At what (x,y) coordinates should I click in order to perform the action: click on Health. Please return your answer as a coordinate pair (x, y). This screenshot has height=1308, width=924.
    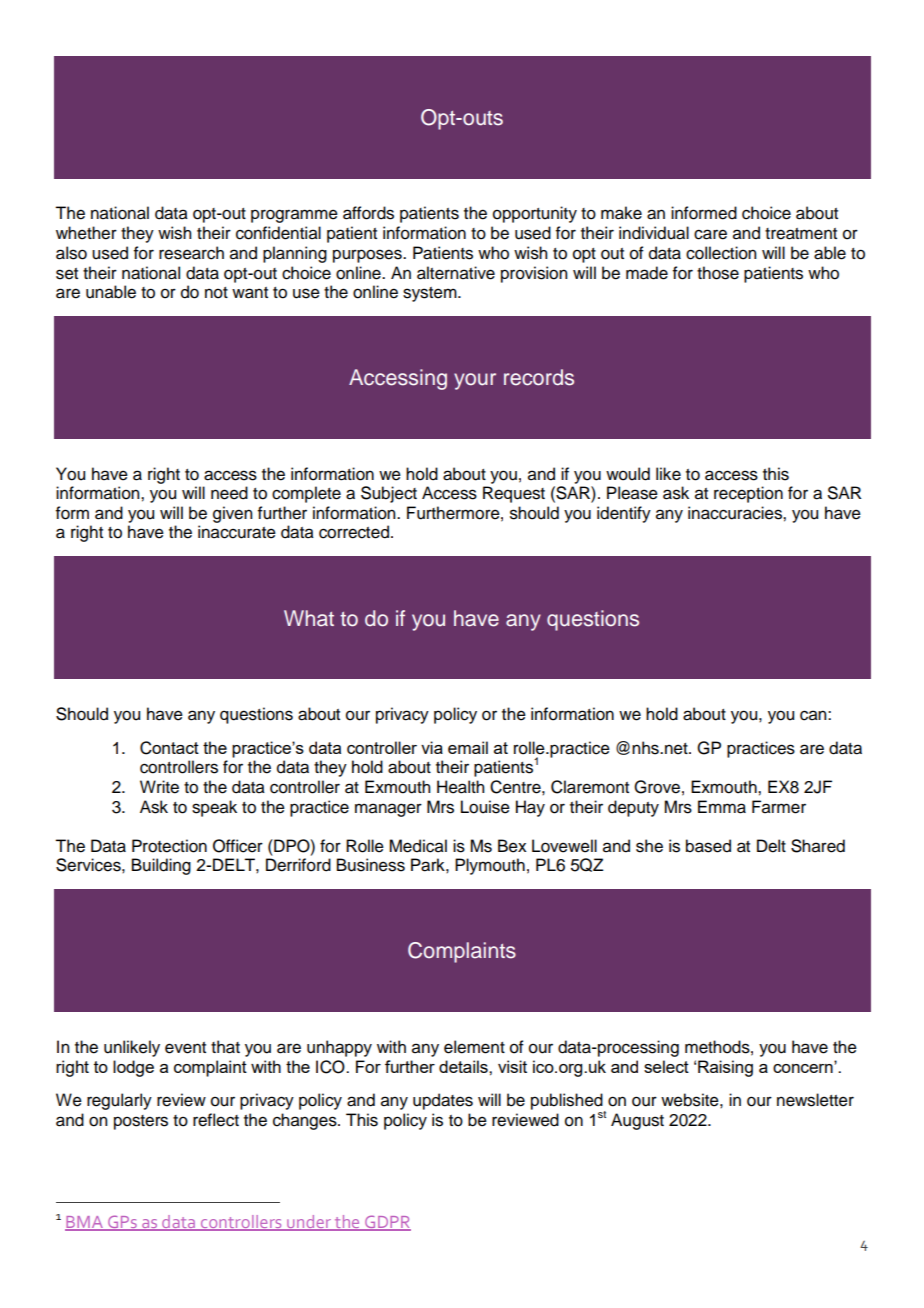
    Looking at the image, I should click on (460, 787).
